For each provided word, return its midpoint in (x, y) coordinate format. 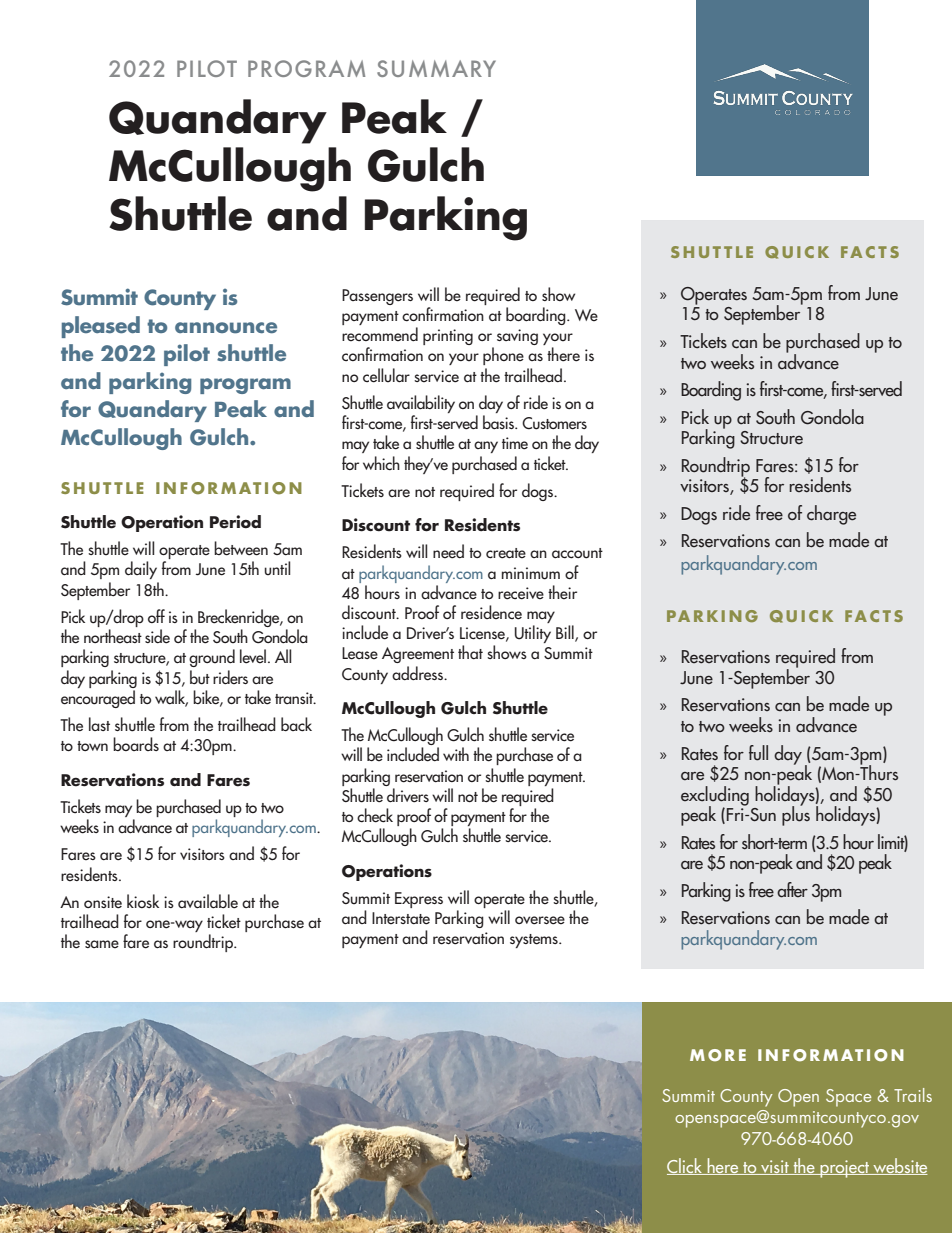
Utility (533, 634)
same (102, 944)
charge (831, 515)
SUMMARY (436, 68)
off (156, 616)
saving (517, 337)
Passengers (377, 297)
